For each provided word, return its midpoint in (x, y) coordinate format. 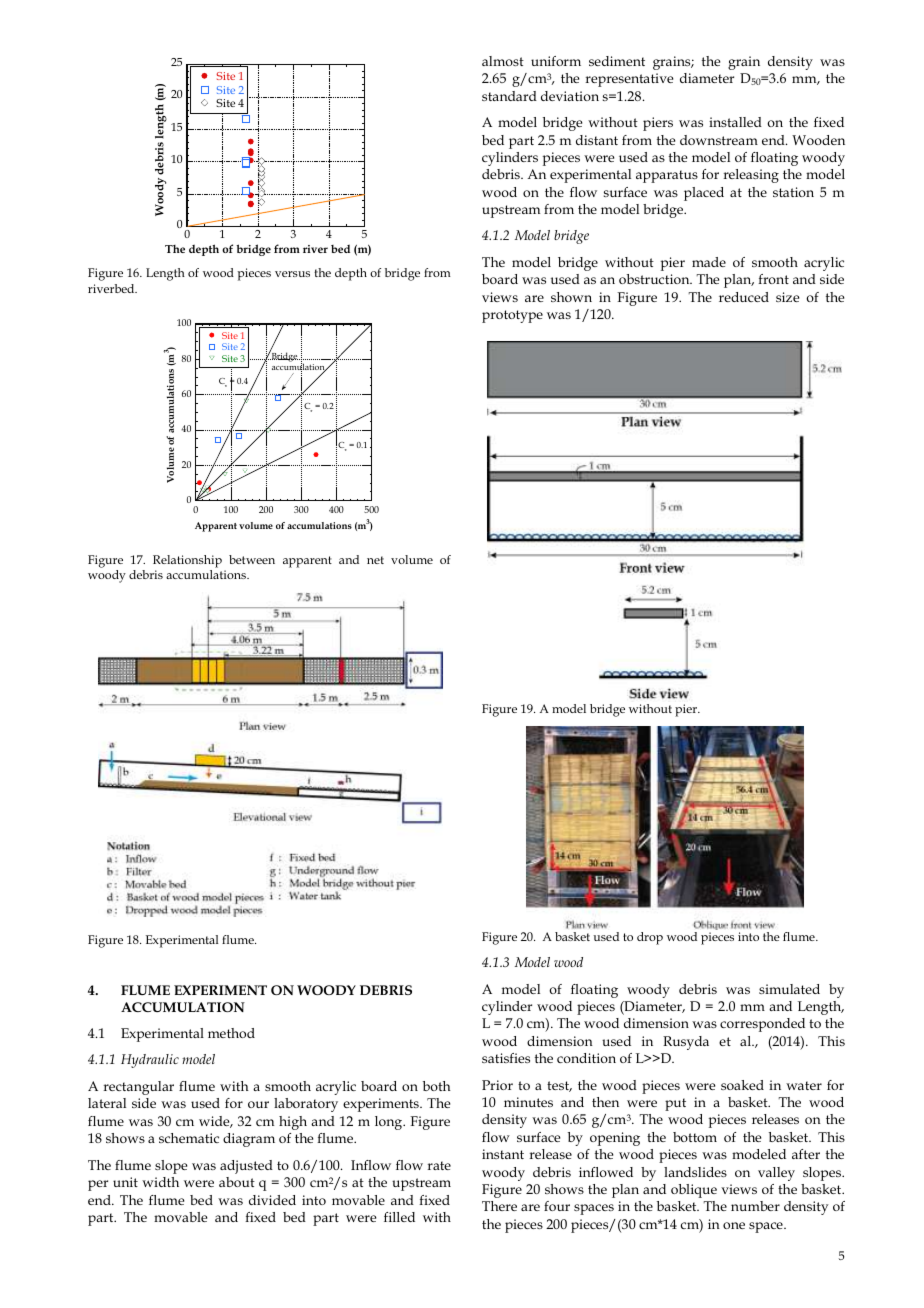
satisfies (506, 1058)
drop (650, 938)
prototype (512, 316)
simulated (789, 989)
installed (735, 122)
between (252, 559)
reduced (744, 297)
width (160, 1182)
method (231, 1033)
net (375, 560)
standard (509, 96)
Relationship (187, 561)
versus (292, 274)
